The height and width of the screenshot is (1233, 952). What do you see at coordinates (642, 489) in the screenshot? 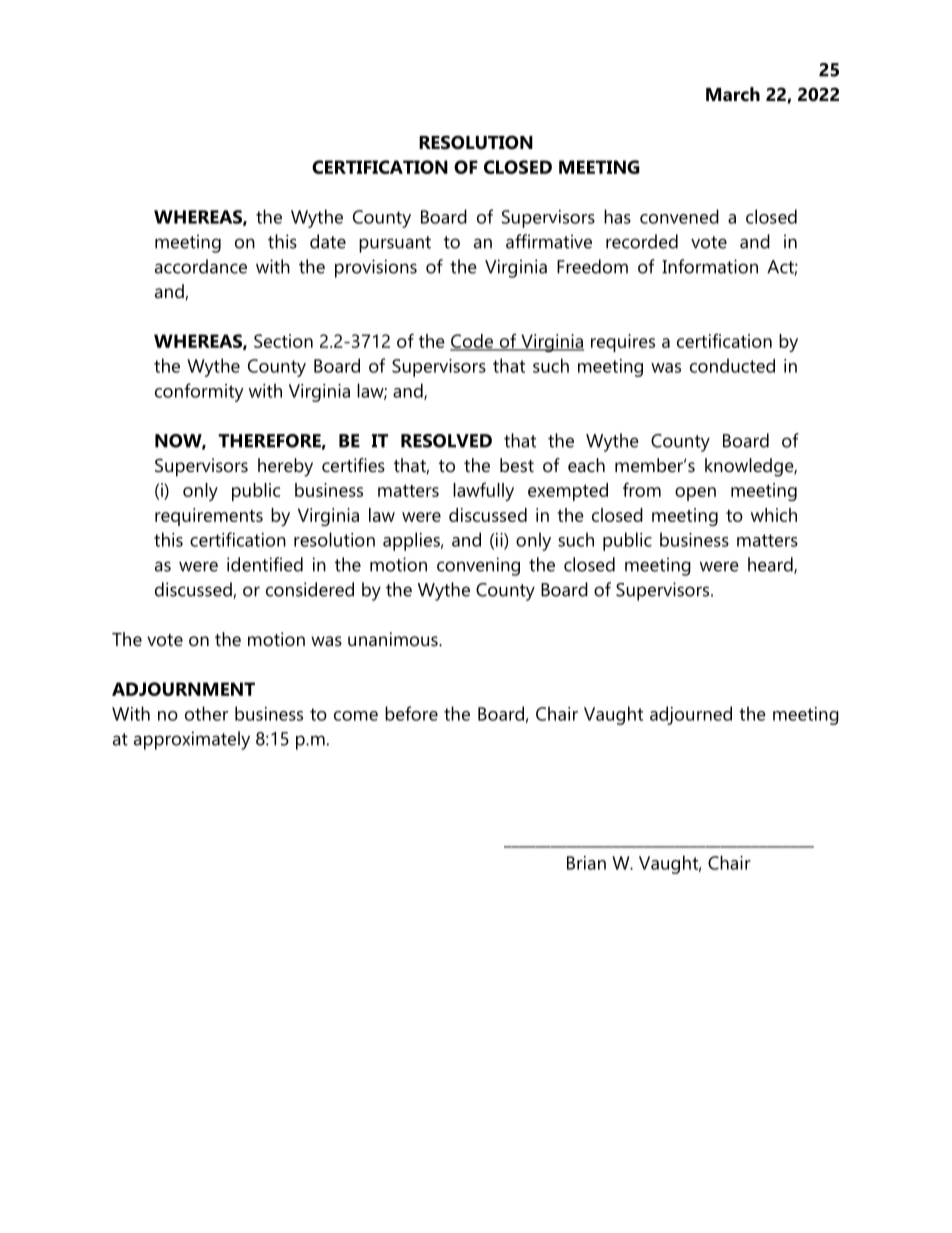
I see `from` at bounding box center [642, 489].
